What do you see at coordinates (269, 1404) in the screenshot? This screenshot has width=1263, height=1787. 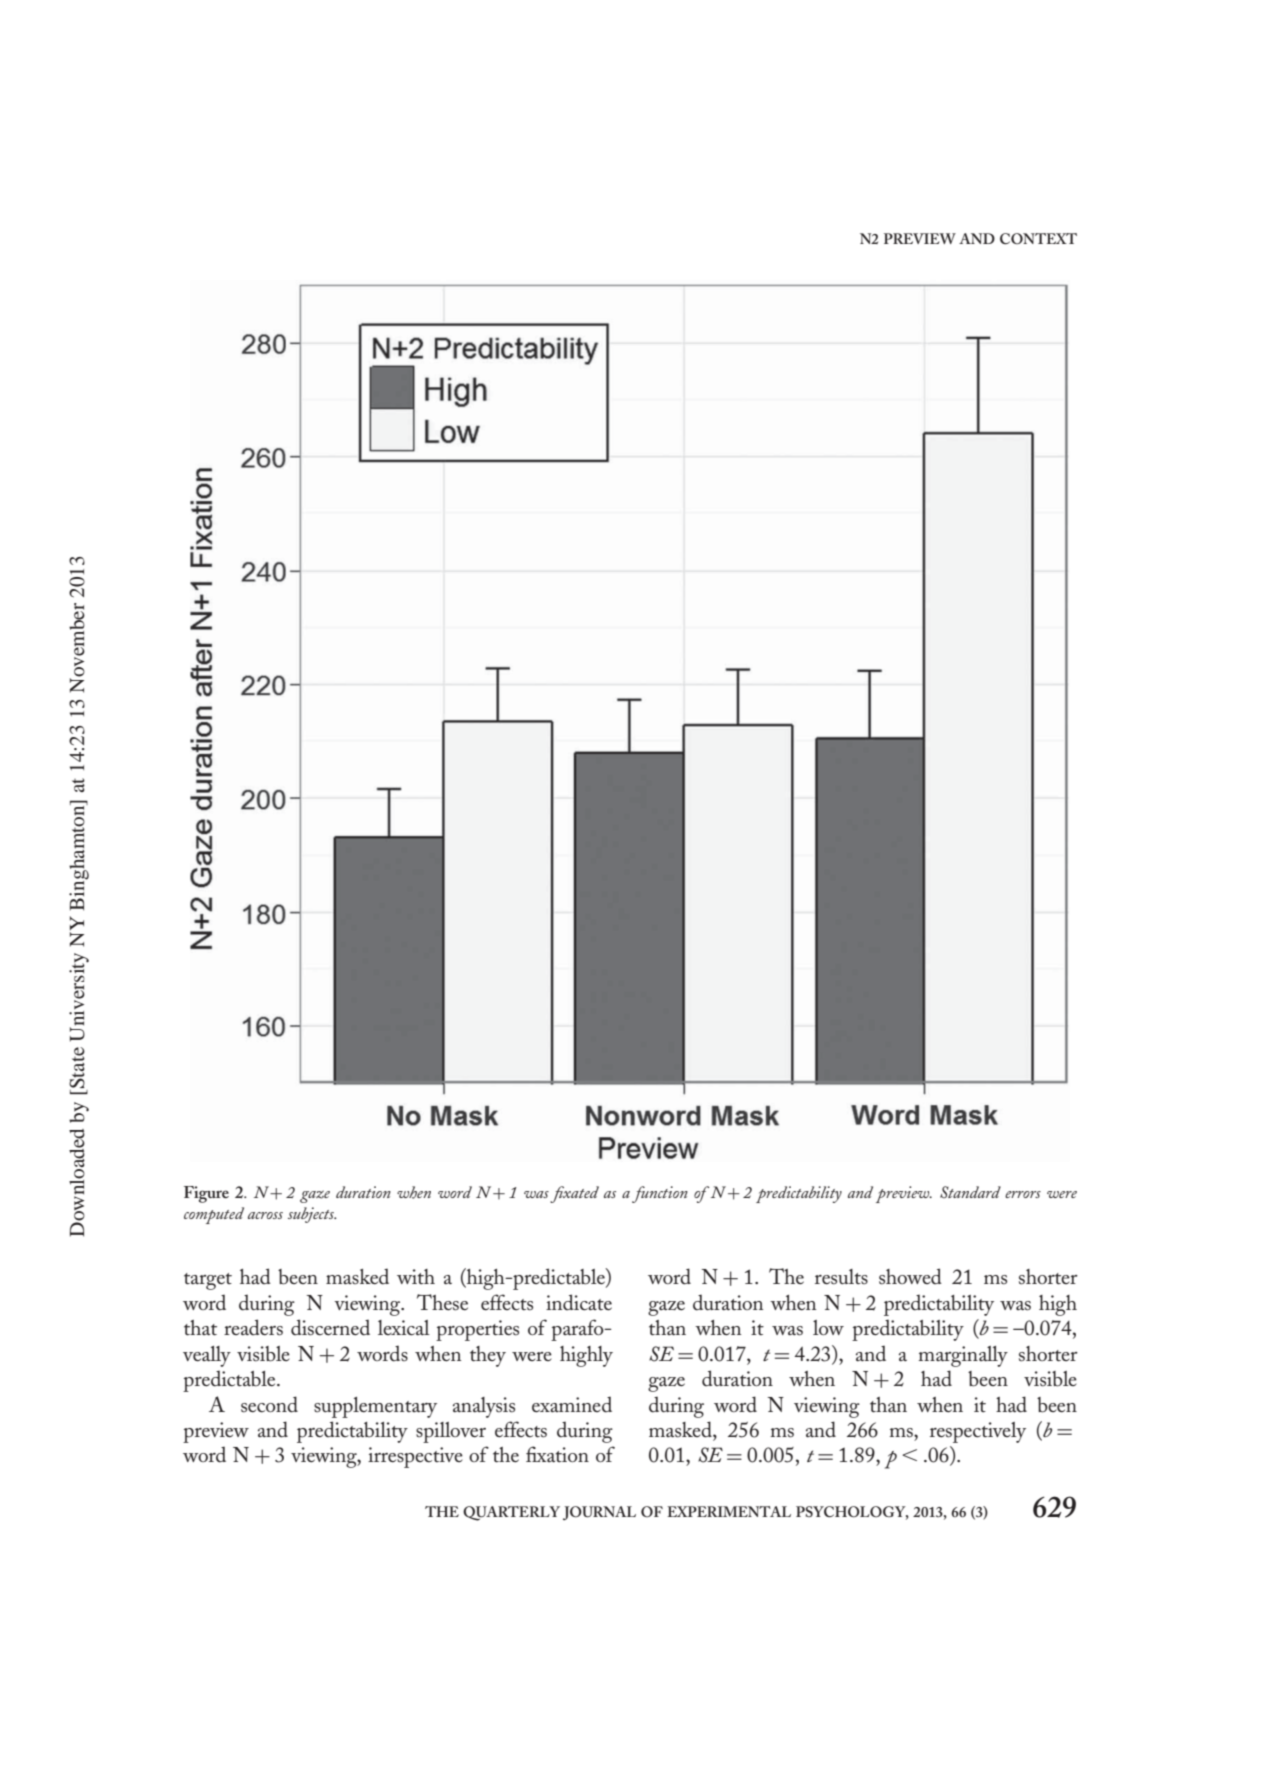 I see `second` at bounding box center [269, 1404].
